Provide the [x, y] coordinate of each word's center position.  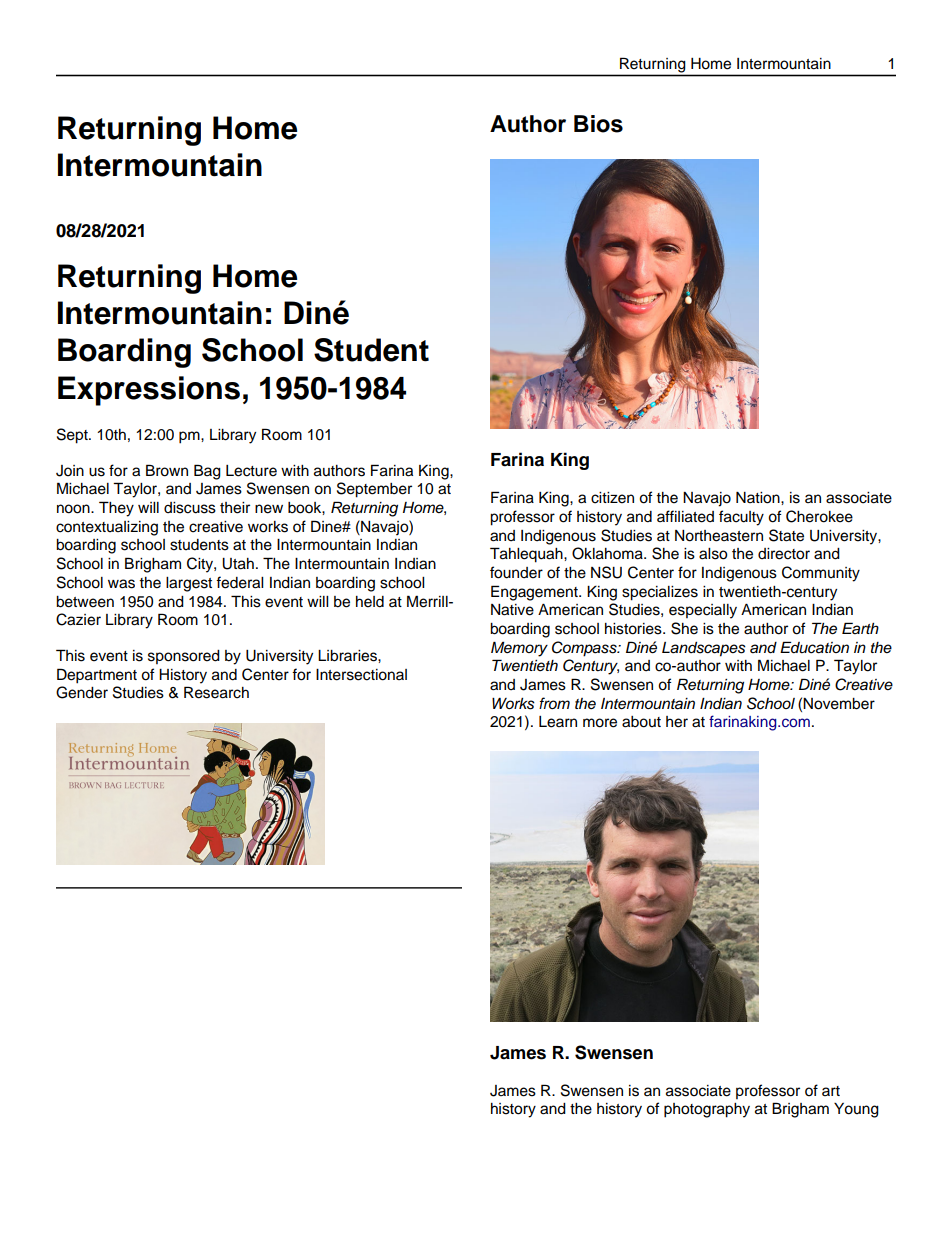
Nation [759, 498]
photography [707, 1110]
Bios [598, 124]
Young [856, 1110]
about [641, 722]
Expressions [149, 391]
